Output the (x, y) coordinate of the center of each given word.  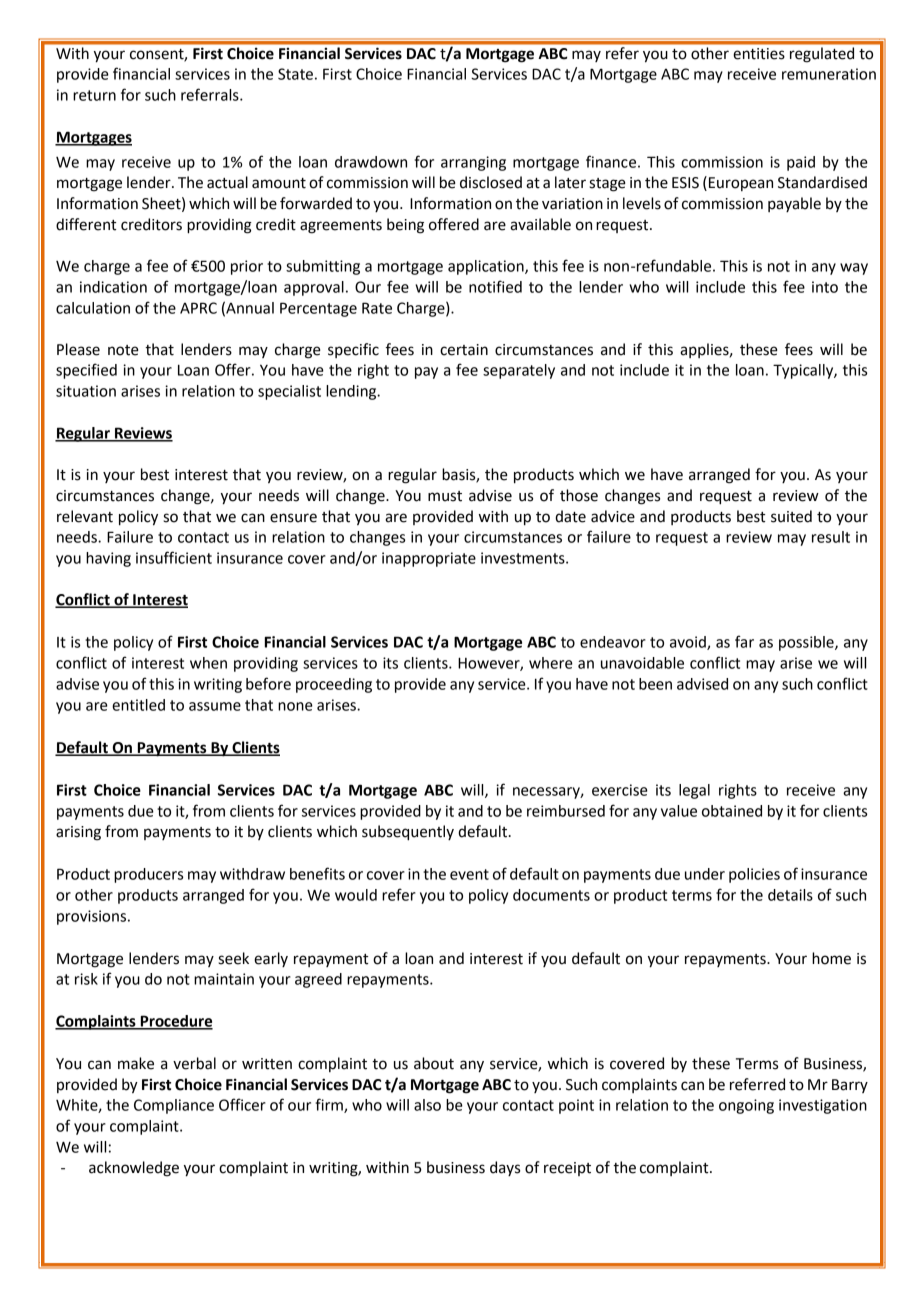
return (94, 95)
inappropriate (429, 559)
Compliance (174, 1106)
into (825, 287)
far (744, 641)
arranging (473, 163)
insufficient (174, 557)
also (427, 1105)
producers (148, 875)
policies (754, 875)
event (469, 874)
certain (464, 350)
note (123, 350)
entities (759, 53)
